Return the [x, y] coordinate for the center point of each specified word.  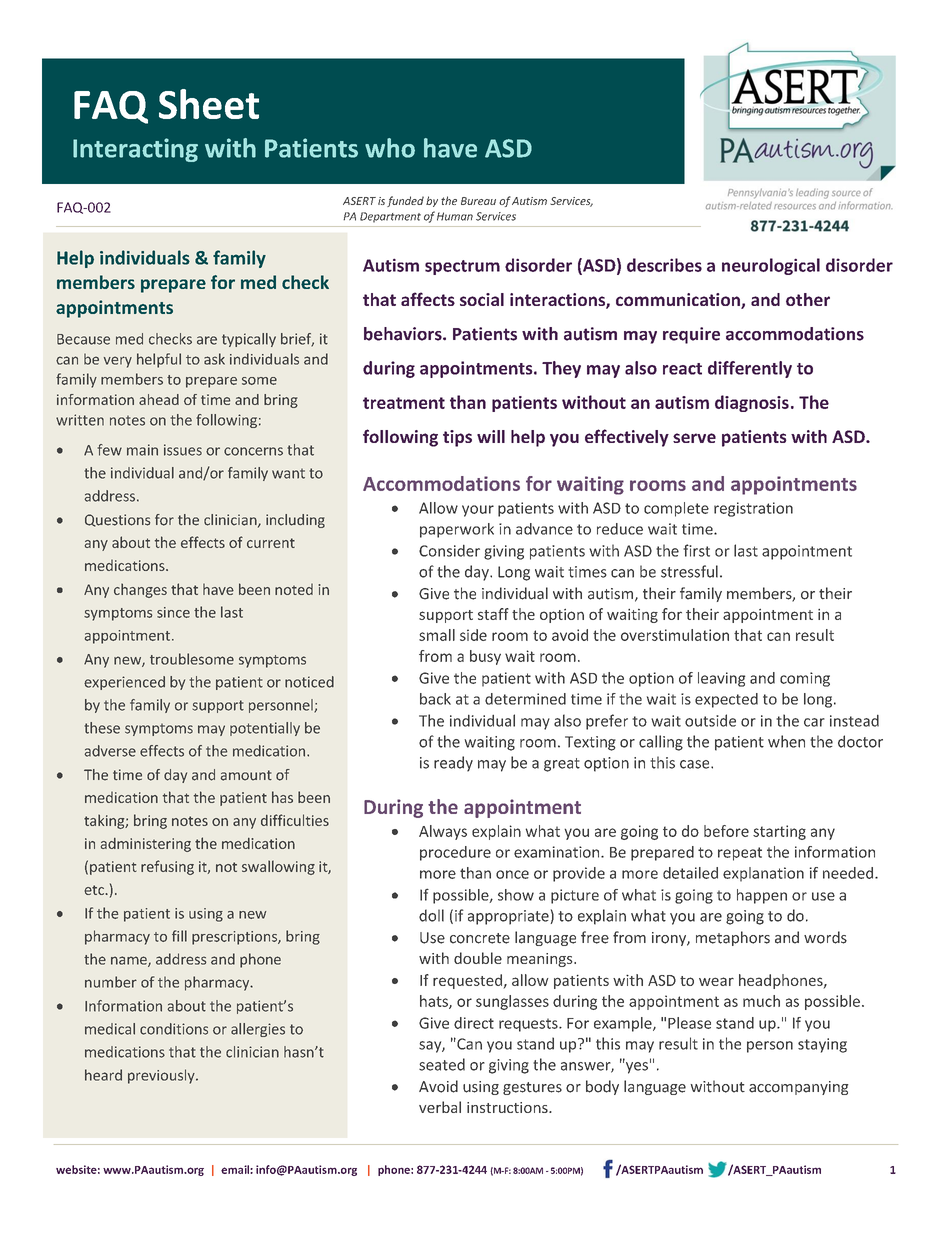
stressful [689, 571]
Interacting [135, 150]
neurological [771, 266]
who [390, 148]
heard [103, 1075]
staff [493, 614]
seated [442, 1064]
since [173, 612]
